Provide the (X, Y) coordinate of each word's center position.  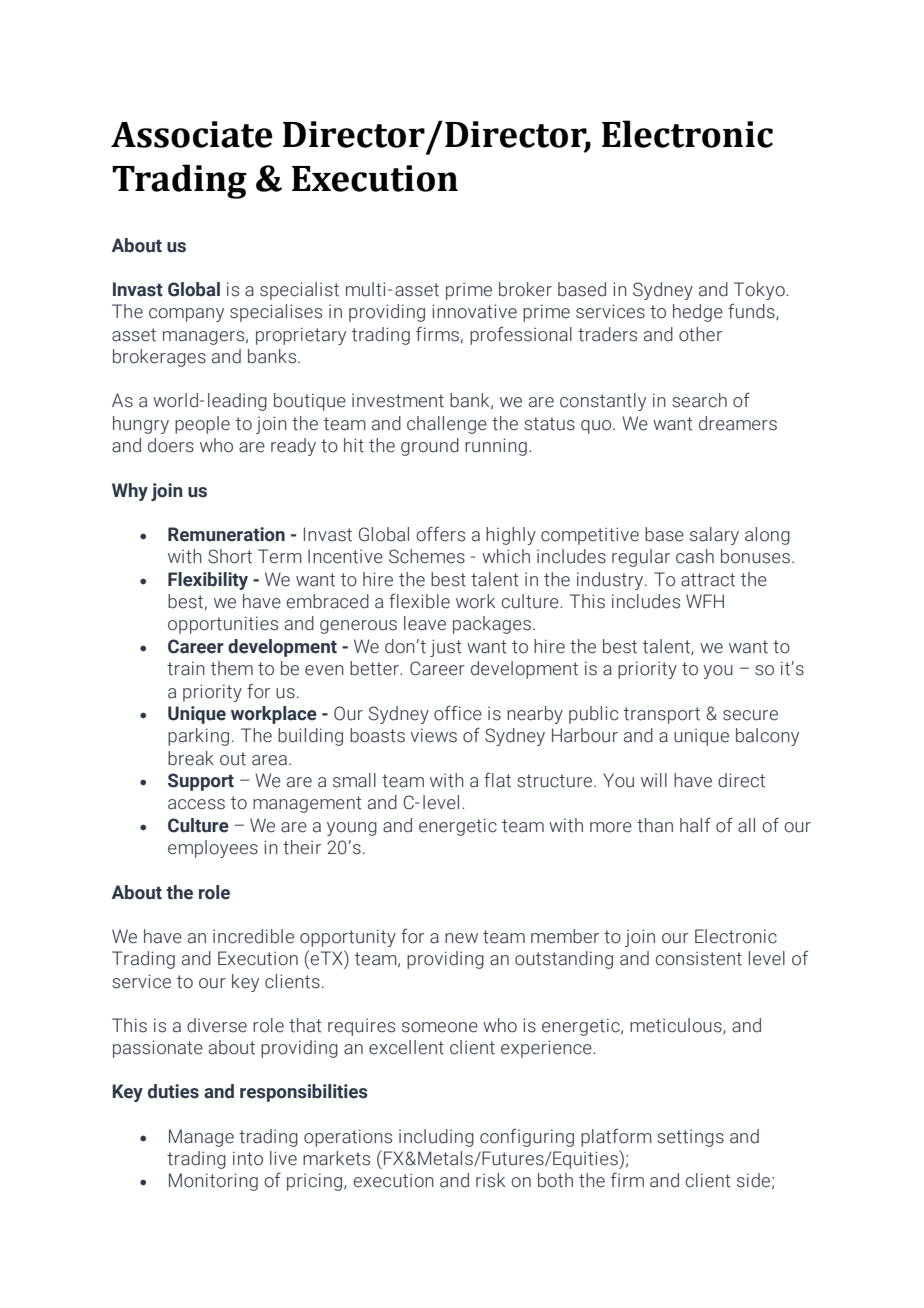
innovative (474, 311)
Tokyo (760, 291)
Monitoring (213, 1182)
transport (662, 715)
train (186, 668)
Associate (192, 134)
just (446, 648)
